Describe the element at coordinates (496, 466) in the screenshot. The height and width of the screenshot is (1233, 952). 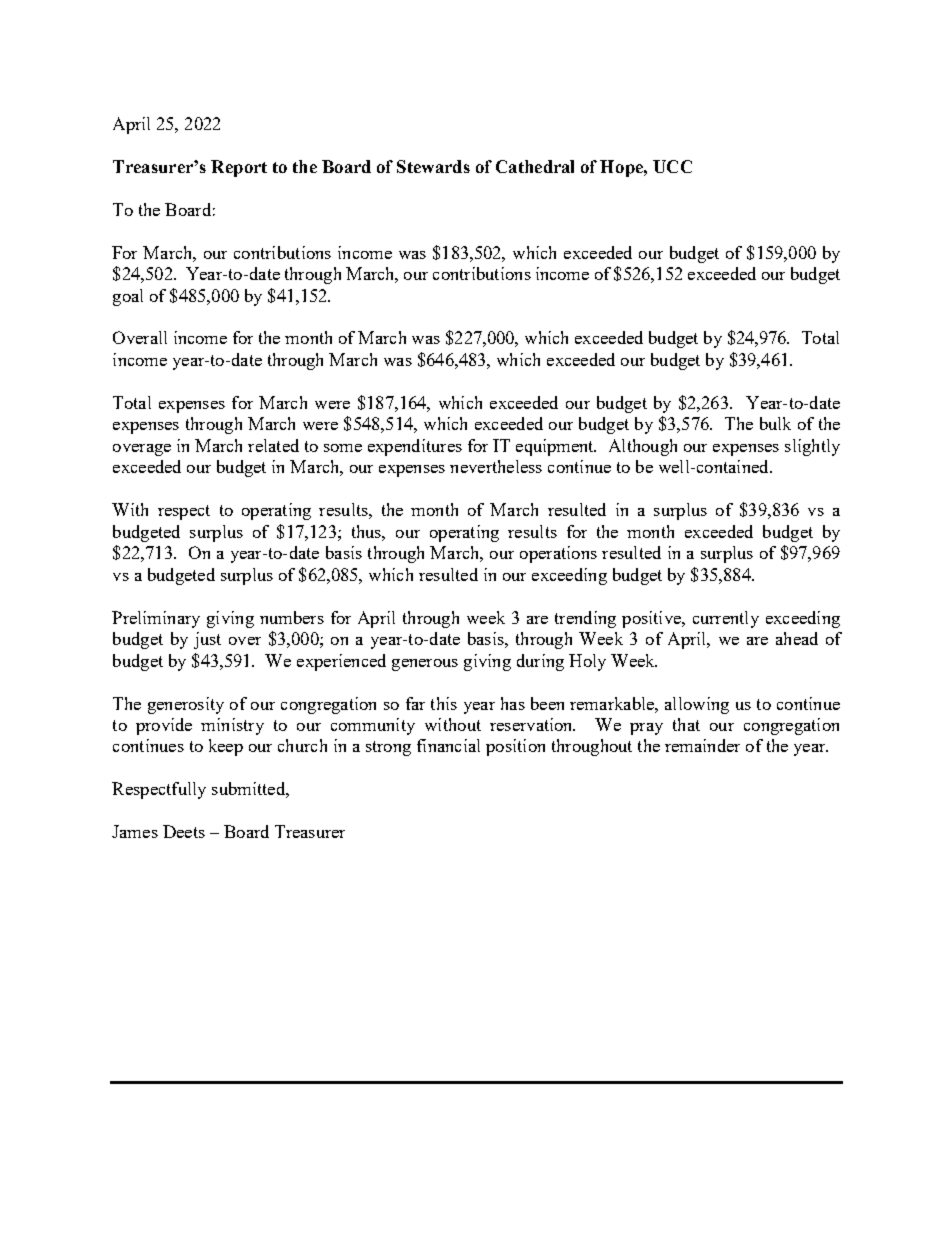
I see `nevertheless` at that location.
